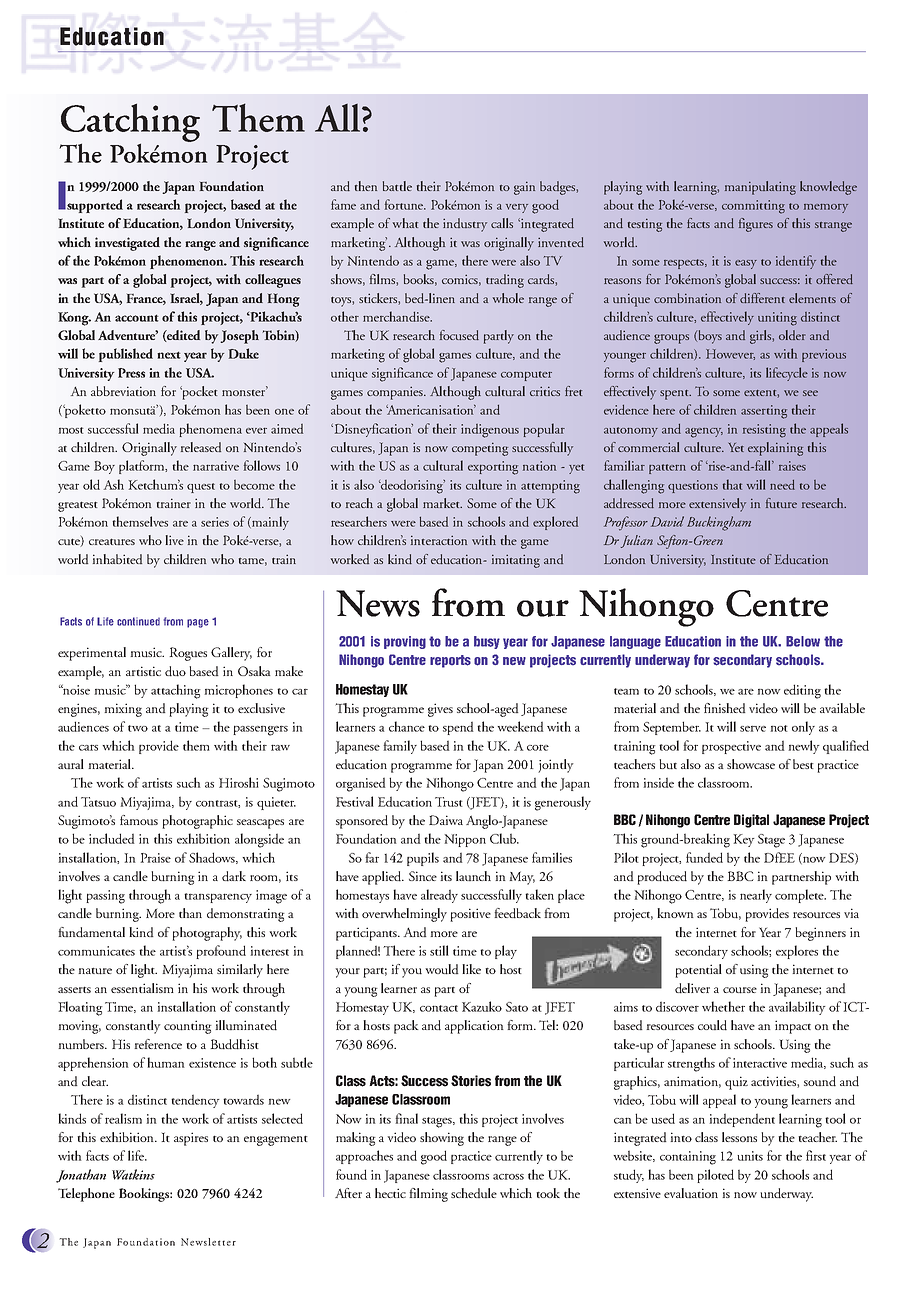  What do you see at coordinates (750, 1156) in the screenshot?
I see `units` at bounding box center [750, 1156].
